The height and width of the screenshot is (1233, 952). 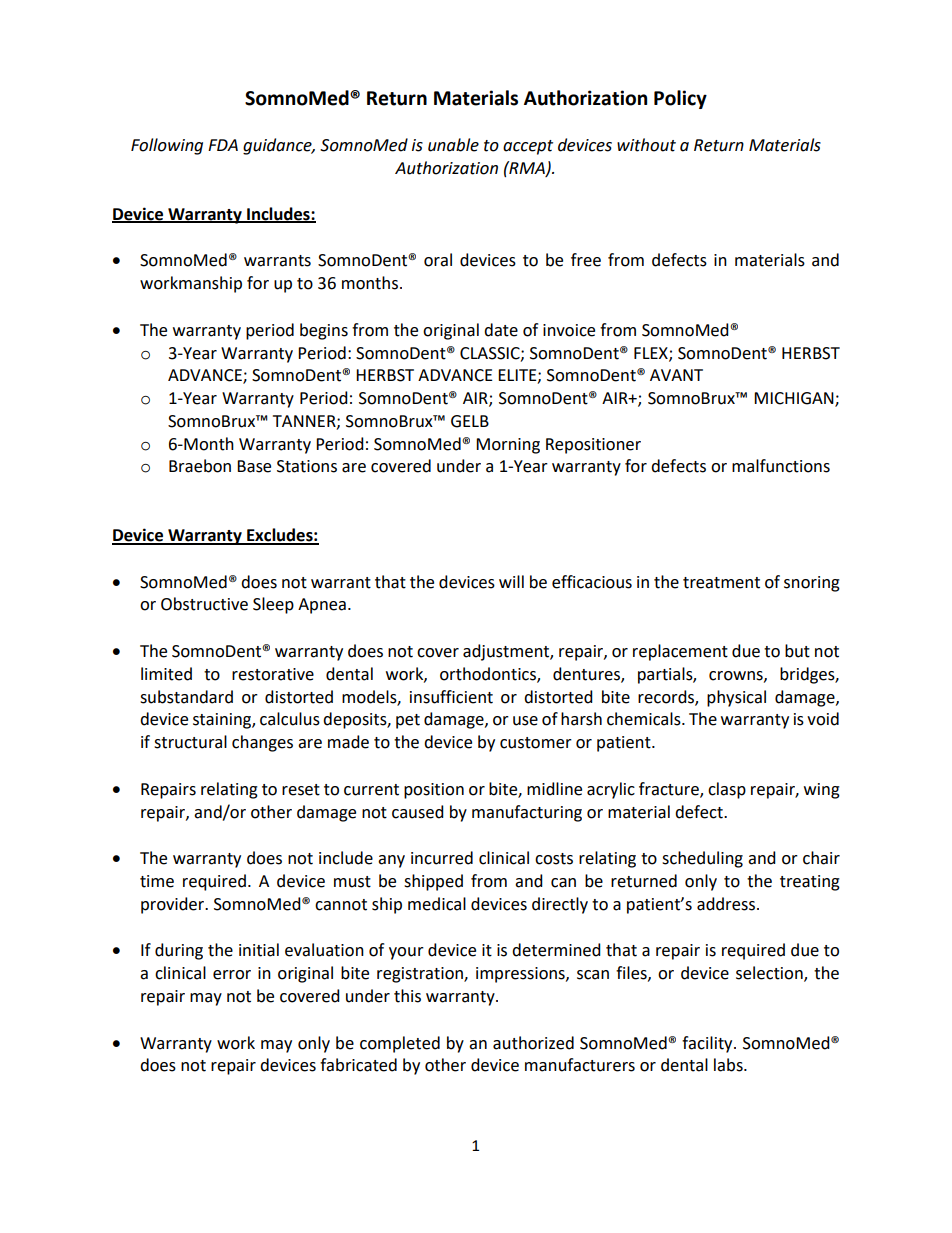 I want to click on Base, so click(x=254, y=466).
